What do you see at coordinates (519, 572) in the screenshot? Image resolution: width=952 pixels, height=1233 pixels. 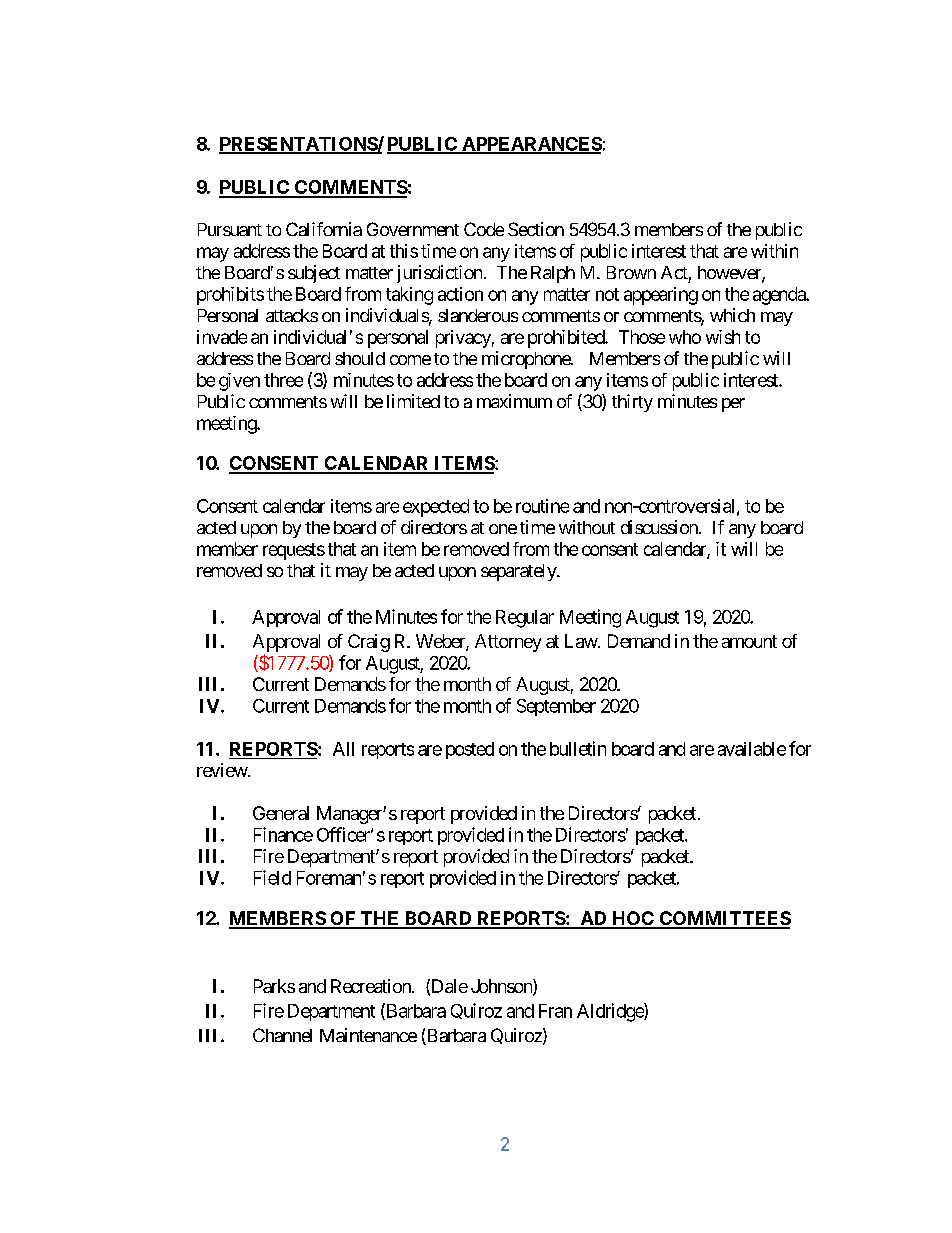 I see `separately` at bounding box center [519, 572].
